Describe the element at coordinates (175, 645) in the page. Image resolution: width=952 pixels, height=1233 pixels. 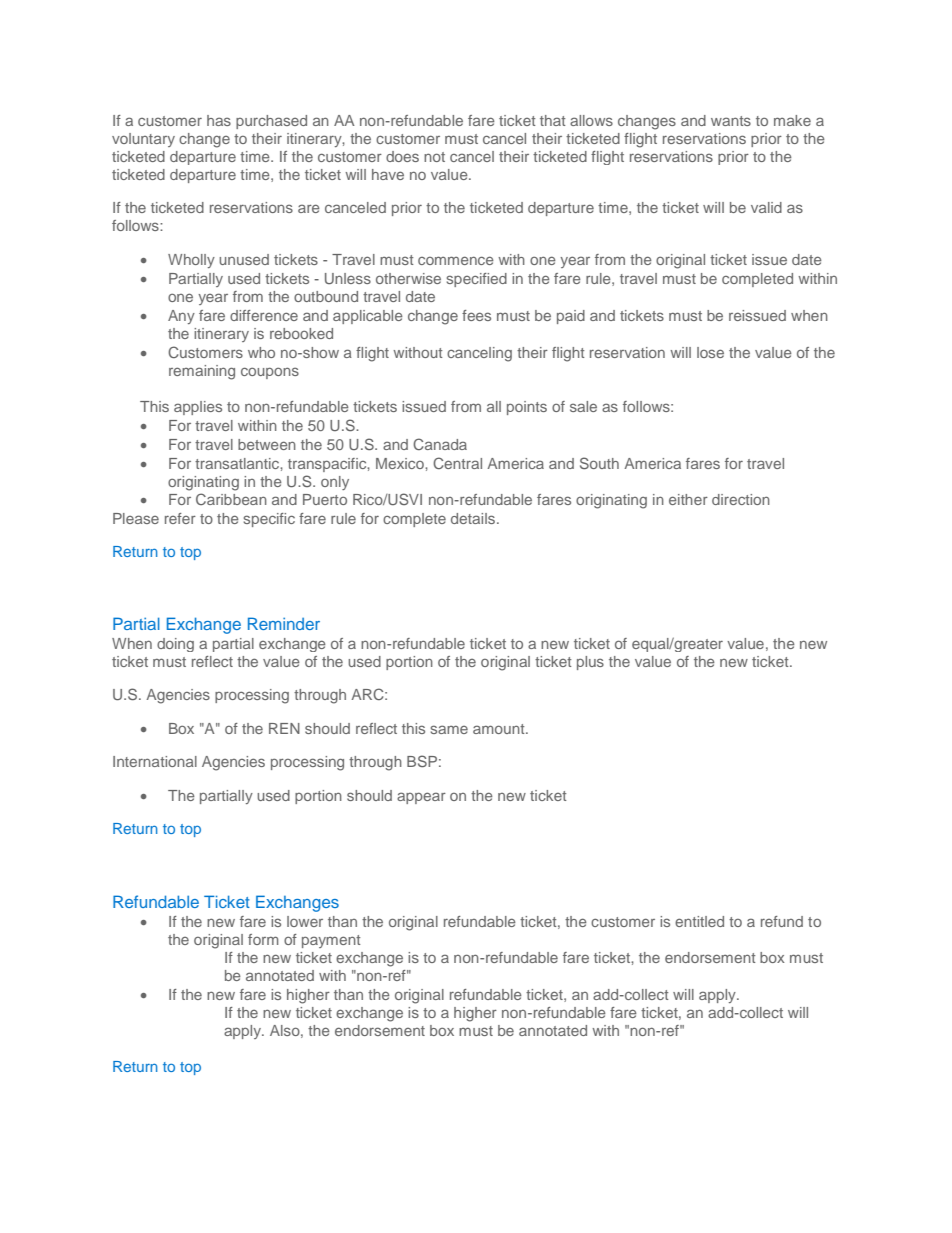
I see `doing` at that location.
